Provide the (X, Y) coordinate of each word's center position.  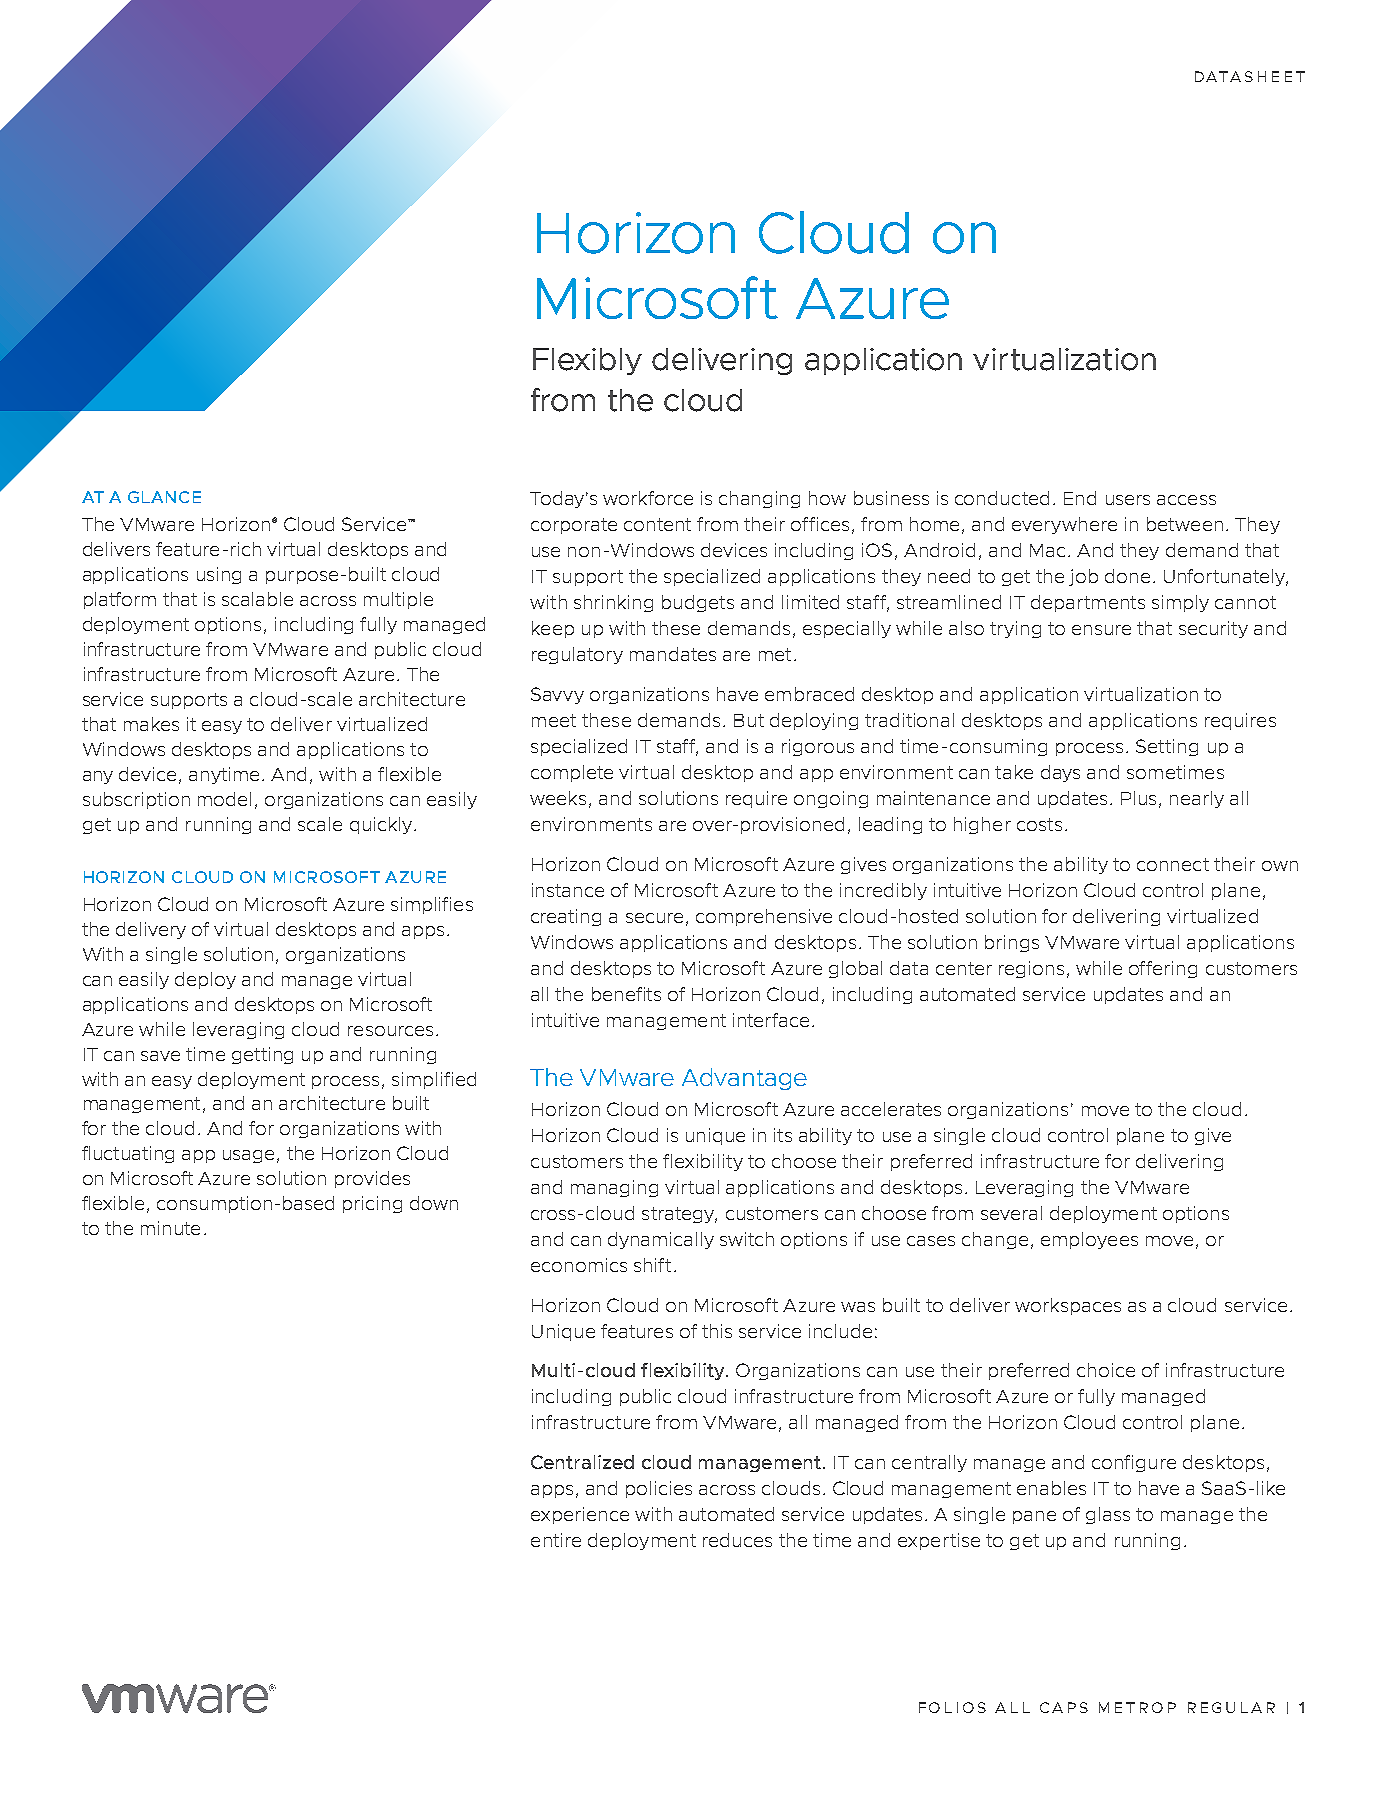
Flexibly (587, 361)
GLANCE (164, 497)
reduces (737, 1540)
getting (262, 1055)
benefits (626, 994)
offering (1163, 969)
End (1080, 498)
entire (556, 1540)
